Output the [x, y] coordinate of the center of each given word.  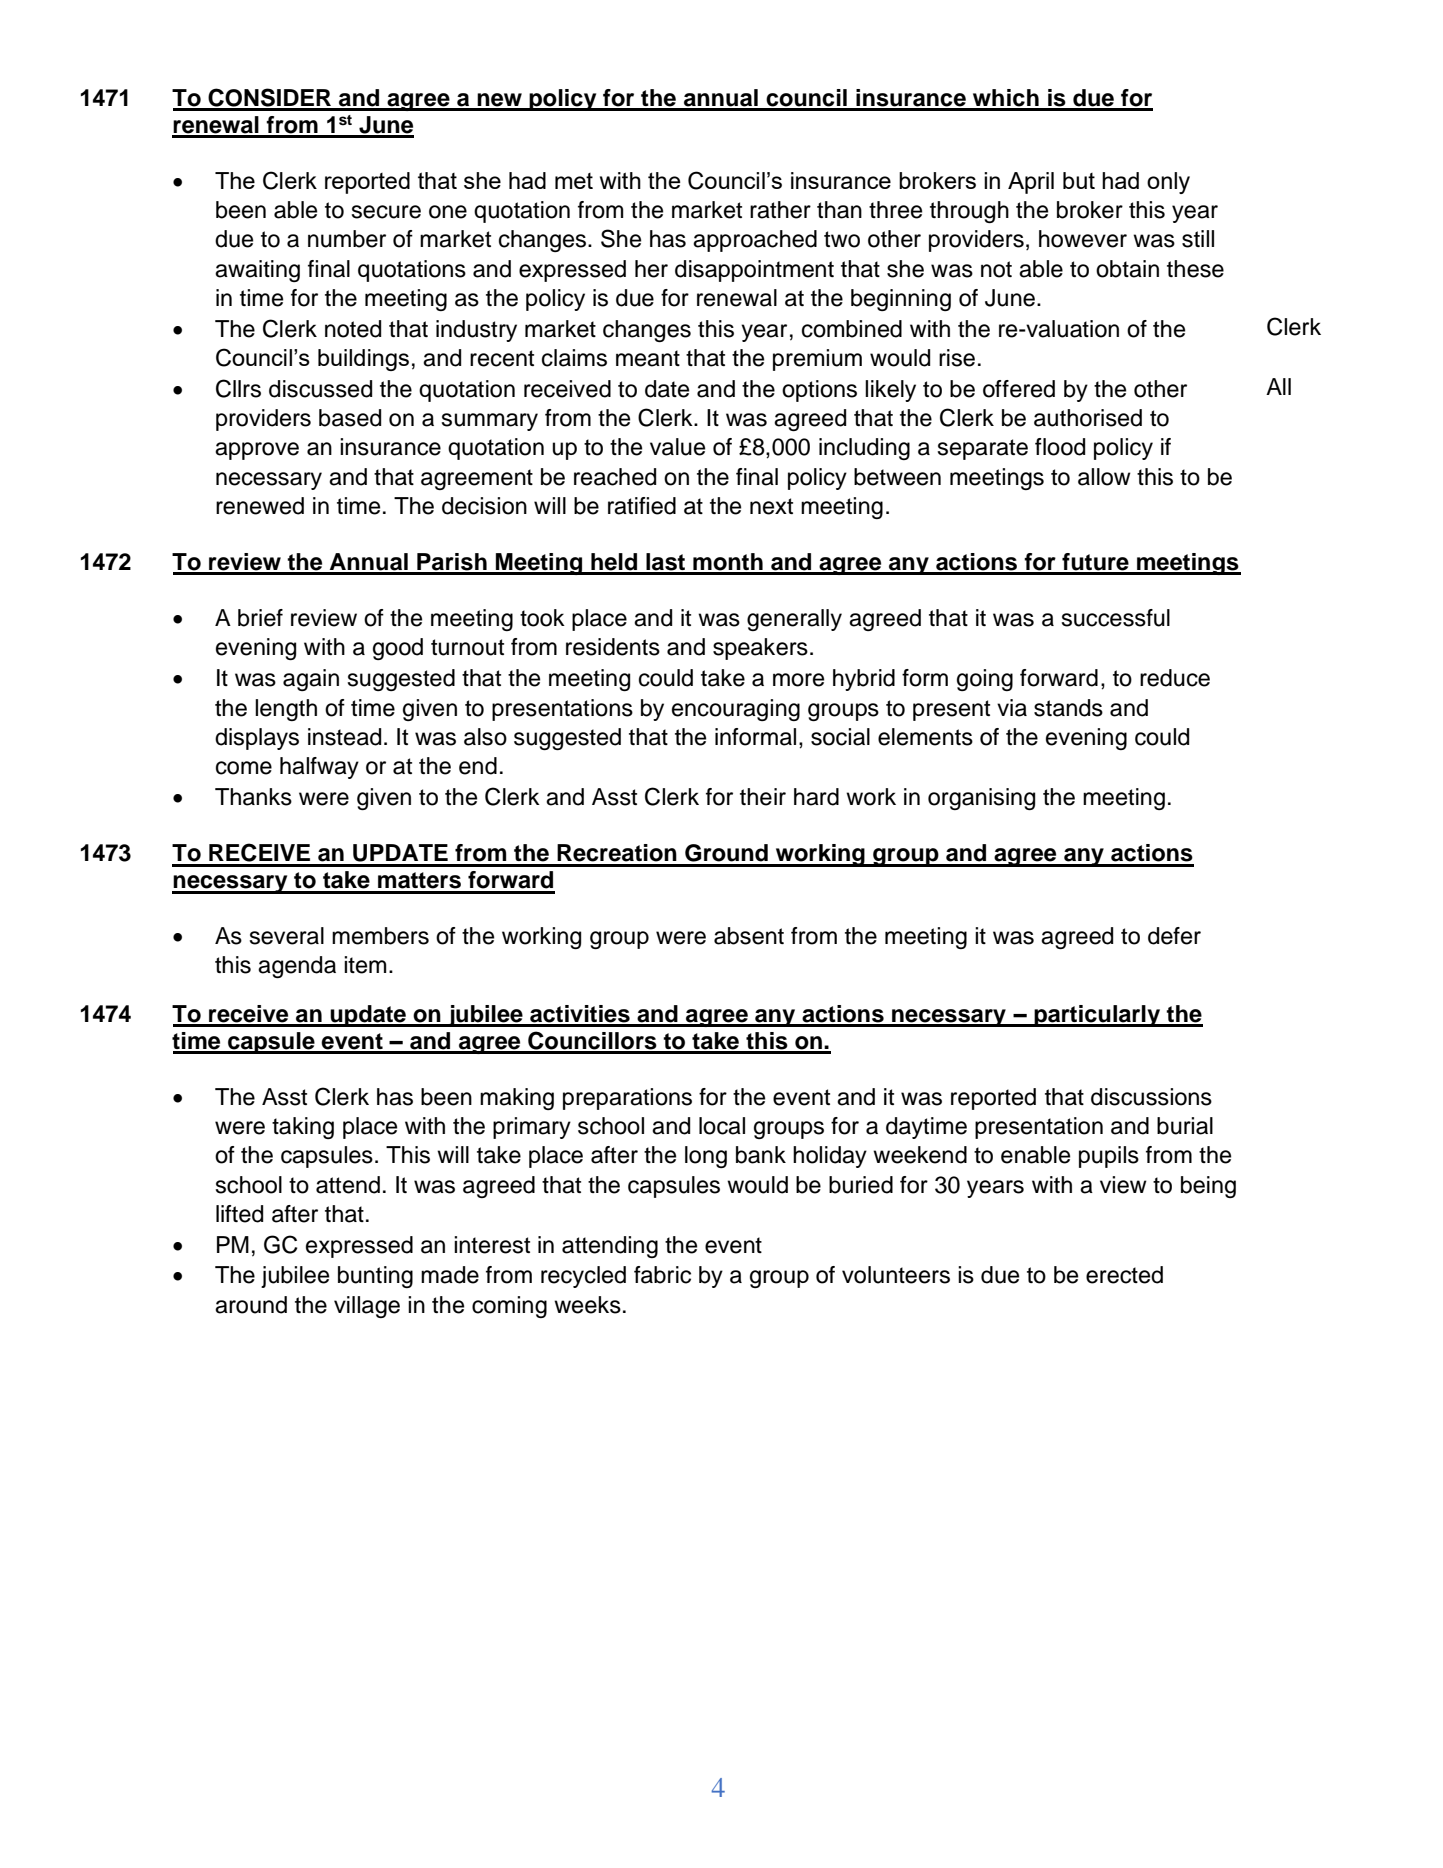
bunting [375, 1277]
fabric [662, 1275]
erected [1124, 1275]
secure [386, 212]
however [1083, 239]
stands [1068, 708]
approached [755, 241]
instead [344, 737]
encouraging [736, 710]
